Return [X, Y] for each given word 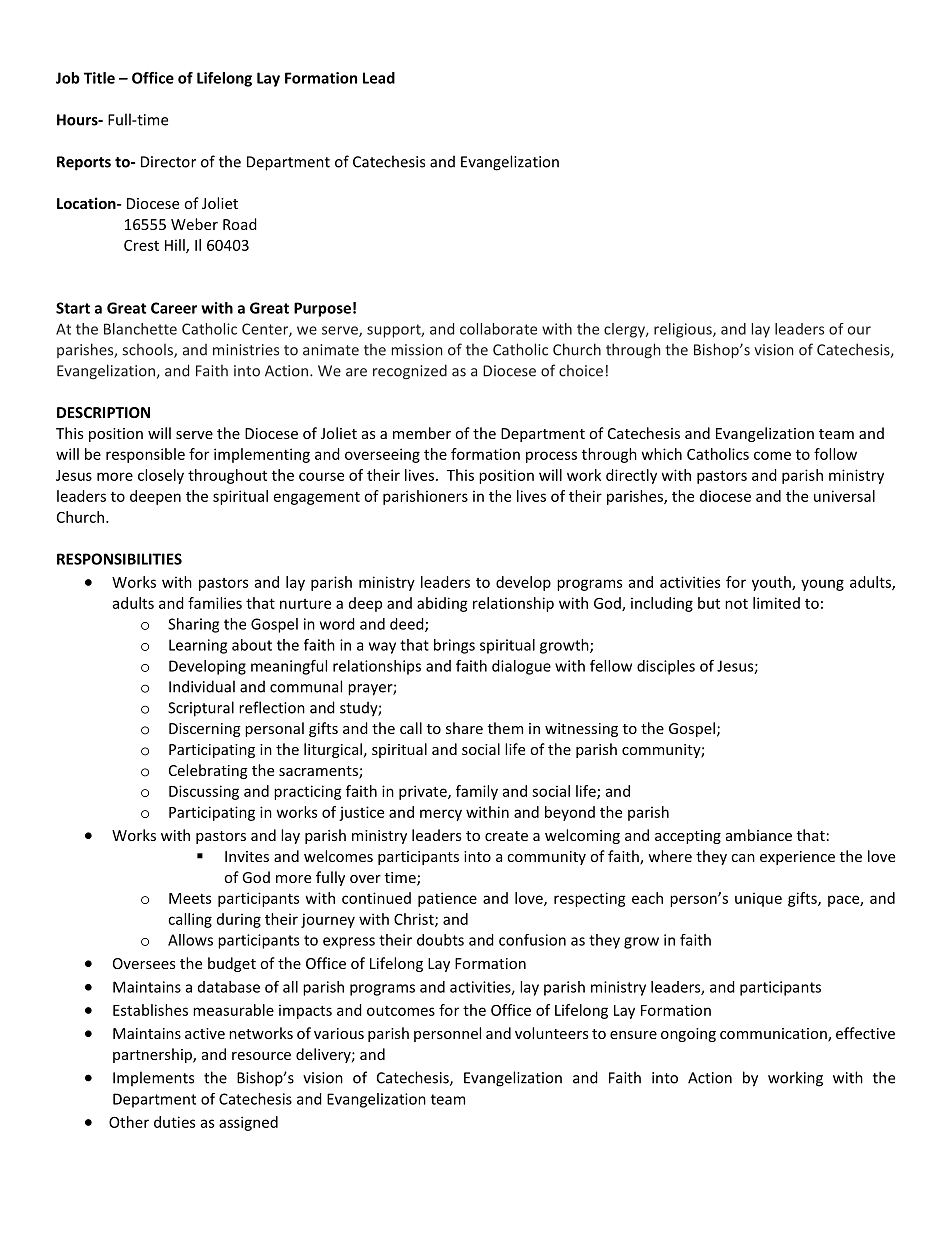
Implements [153, 1078]
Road [240, 224]
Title [99, 78]
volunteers [551, 1033]
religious [684, 330]
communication [774, 1035]
